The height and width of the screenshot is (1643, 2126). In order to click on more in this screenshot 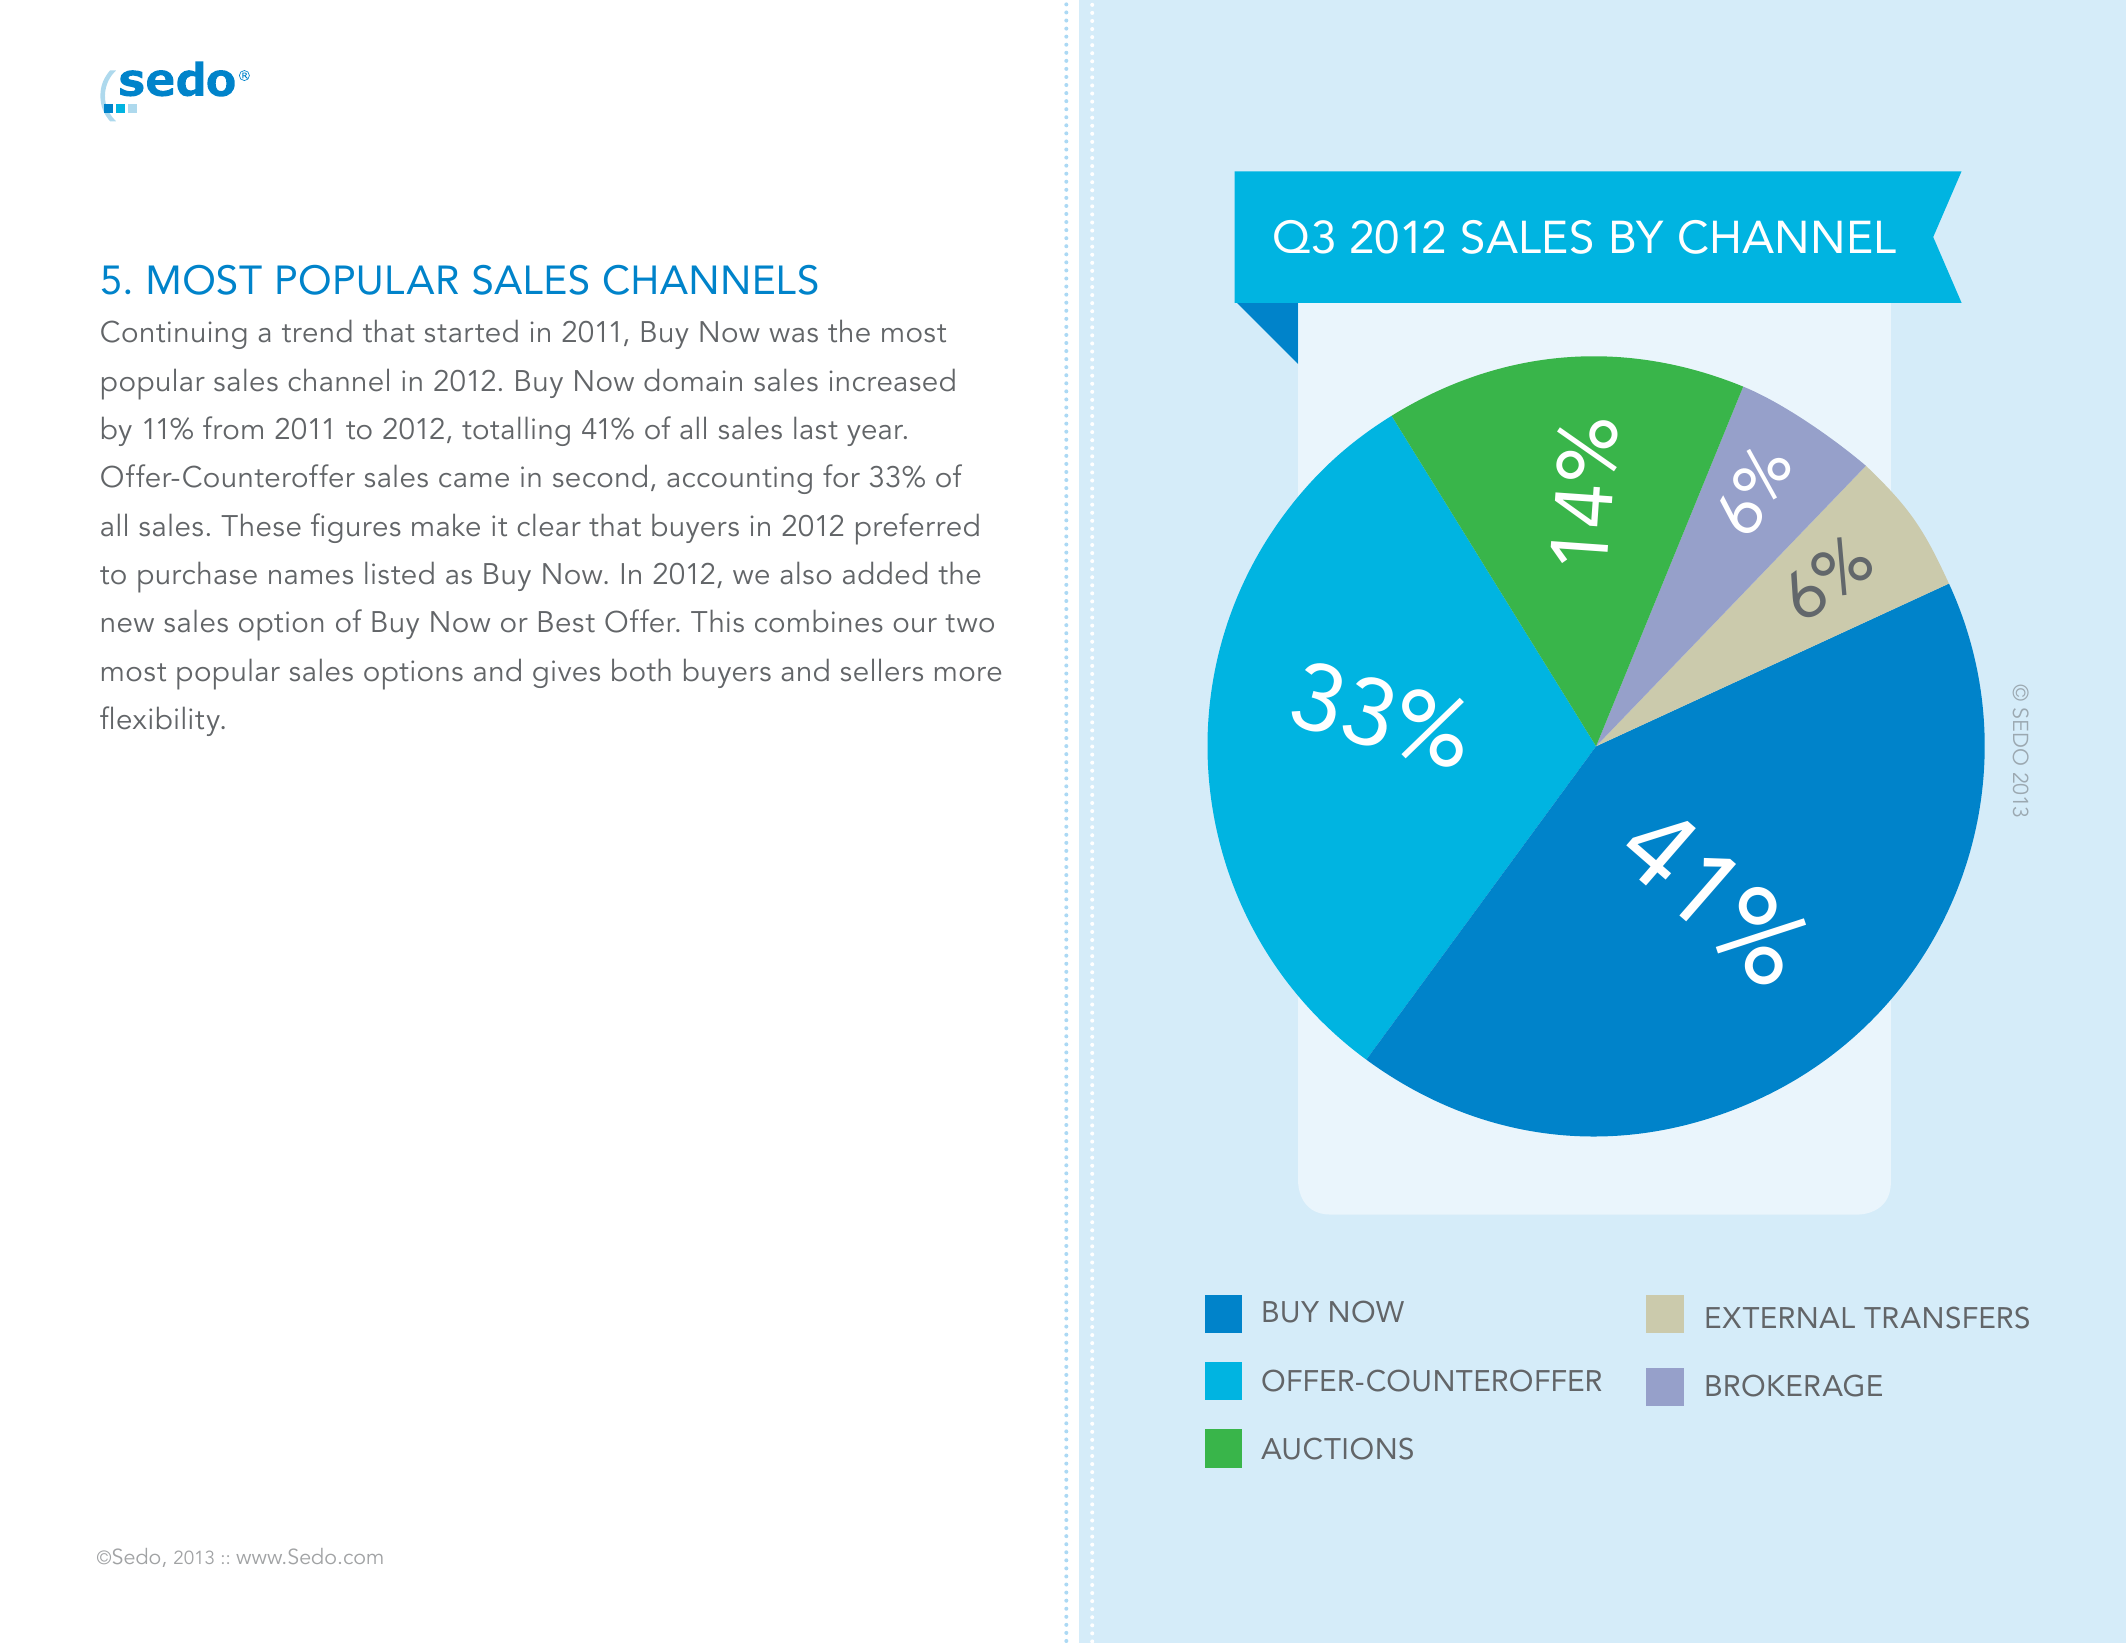, I will do `click(968, 674)`.
